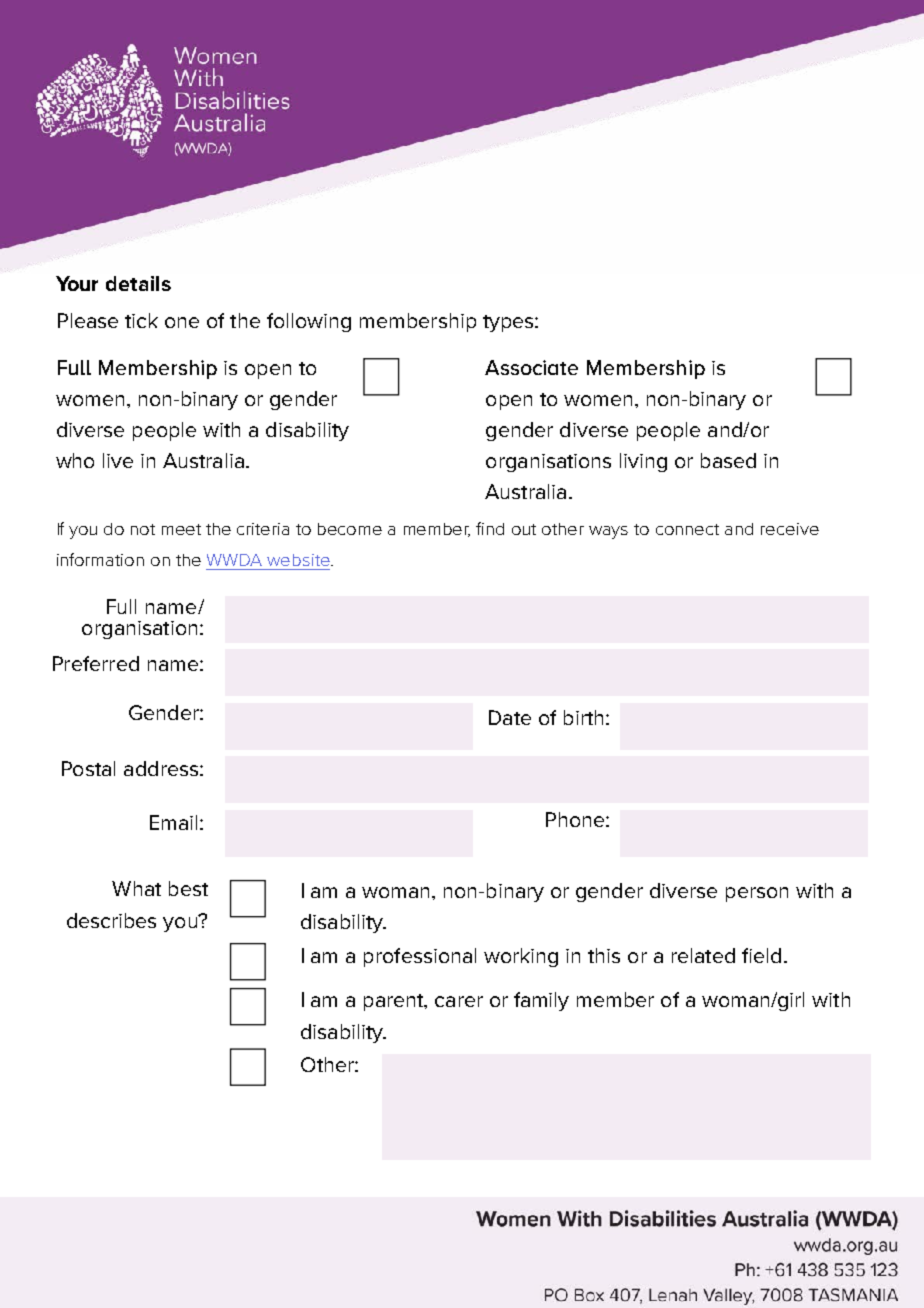  I want to click on Associate, so click(531, 367).
